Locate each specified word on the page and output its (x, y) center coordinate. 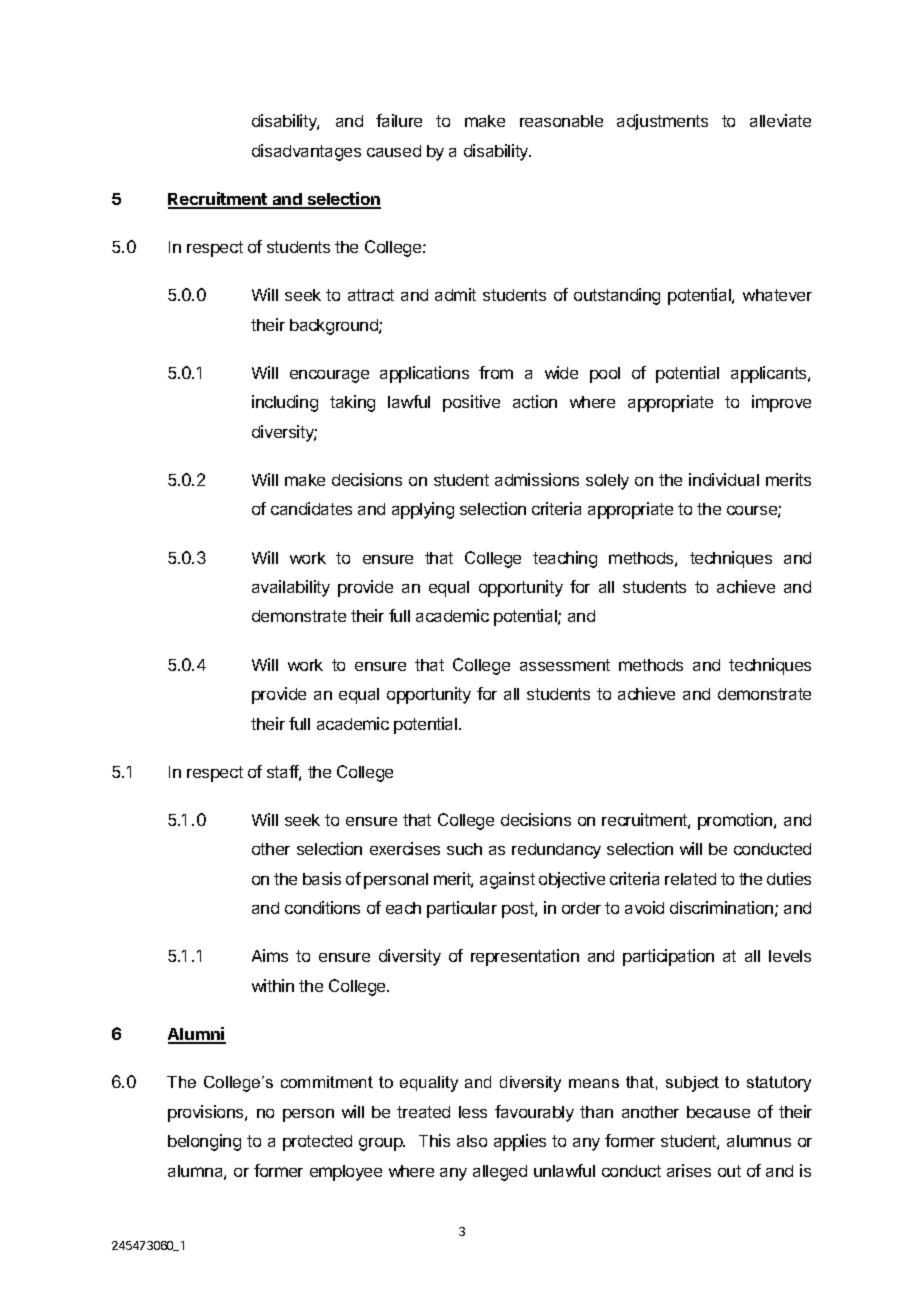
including (285, 403)
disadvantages (306, 152)
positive (471, 403)
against (507, 880)
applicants (770, 374)
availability (291, 588)
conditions (322, 907)
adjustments (662, 122)
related (690, 879)
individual (724, 479)
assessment (565, 665)
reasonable (561, 121)
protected (317, 1143)
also (472, 1141)
